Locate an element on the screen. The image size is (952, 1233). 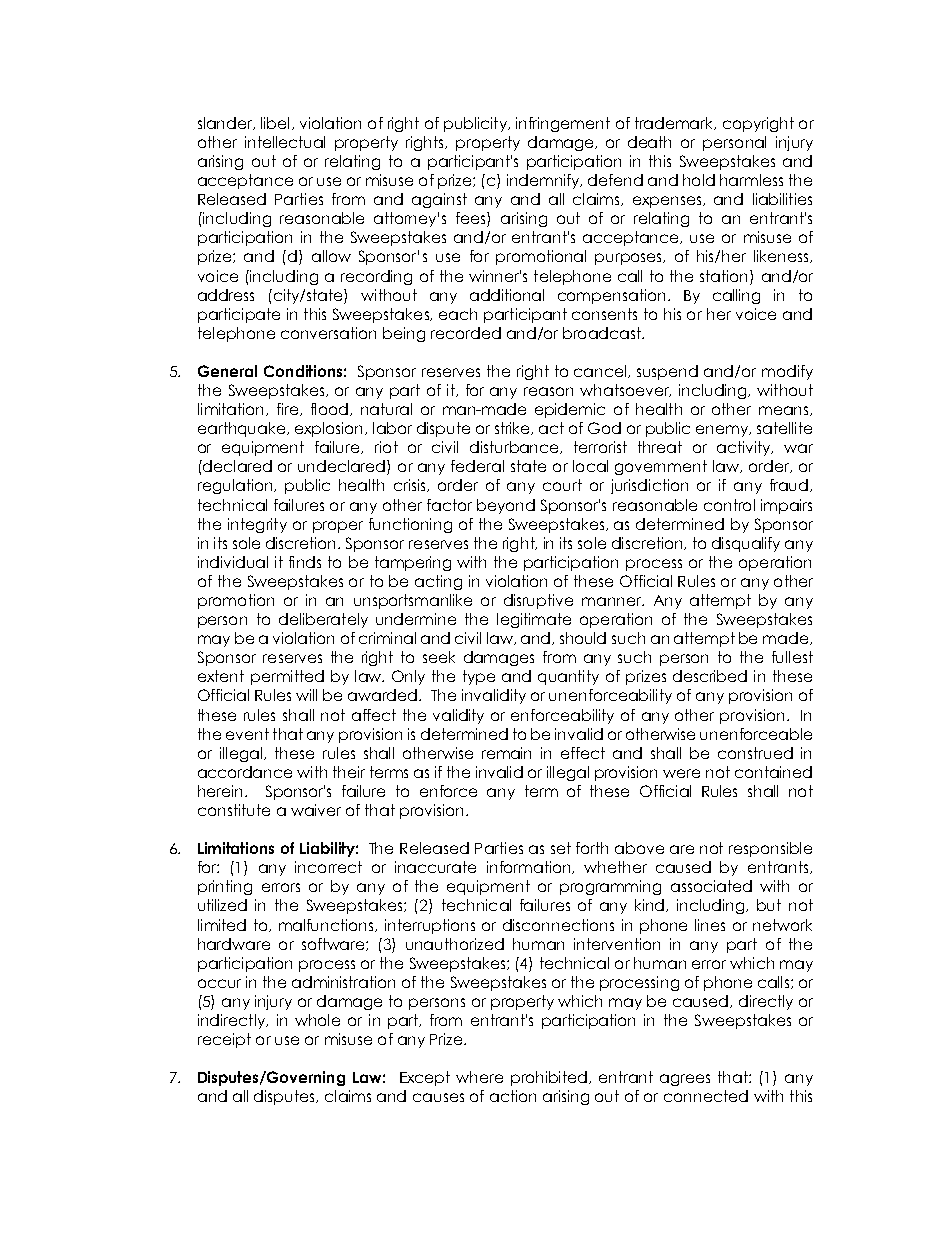
responsible is located at coordinates (770, 849).
